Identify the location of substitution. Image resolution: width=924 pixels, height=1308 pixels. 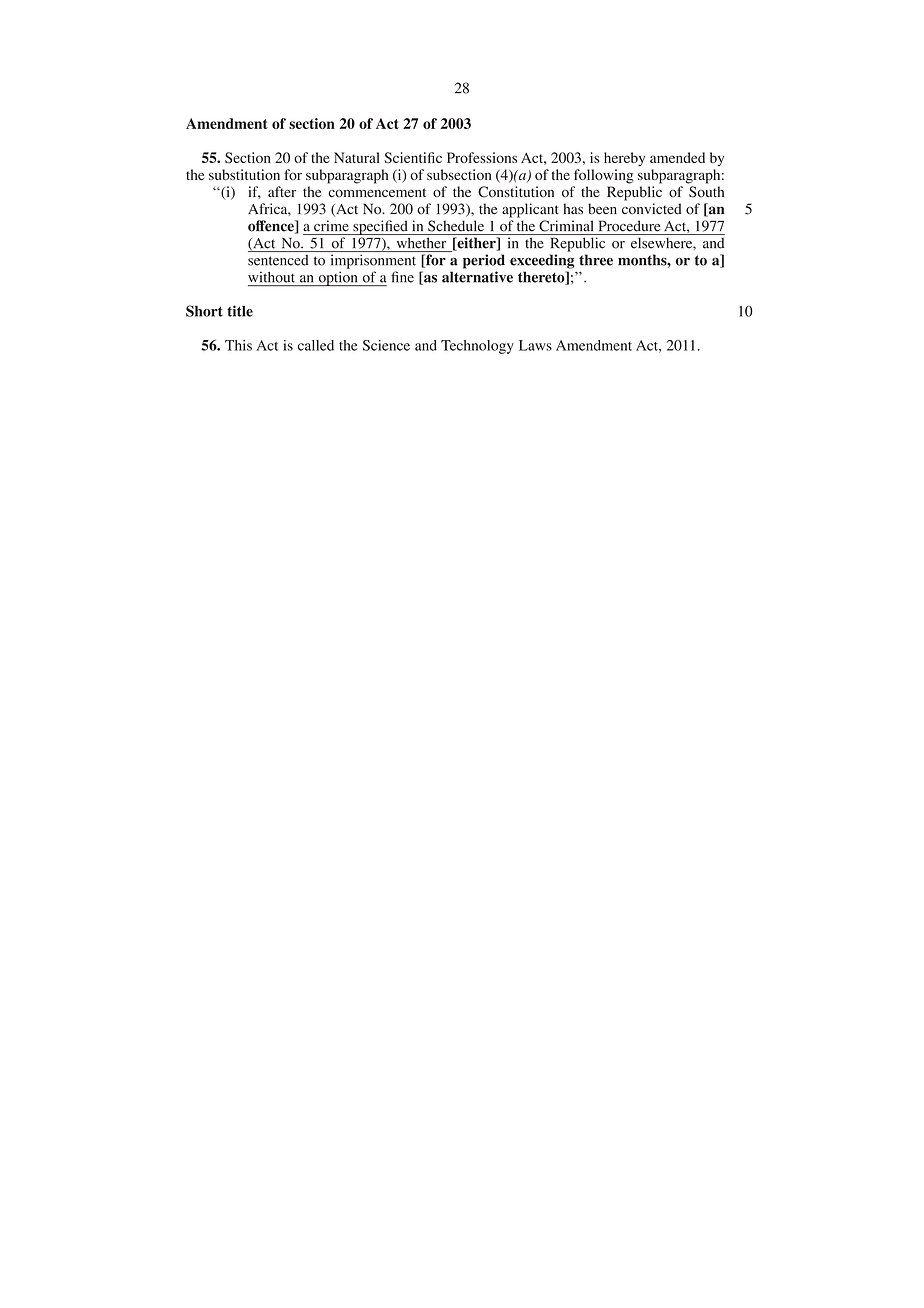
(244, 174).
